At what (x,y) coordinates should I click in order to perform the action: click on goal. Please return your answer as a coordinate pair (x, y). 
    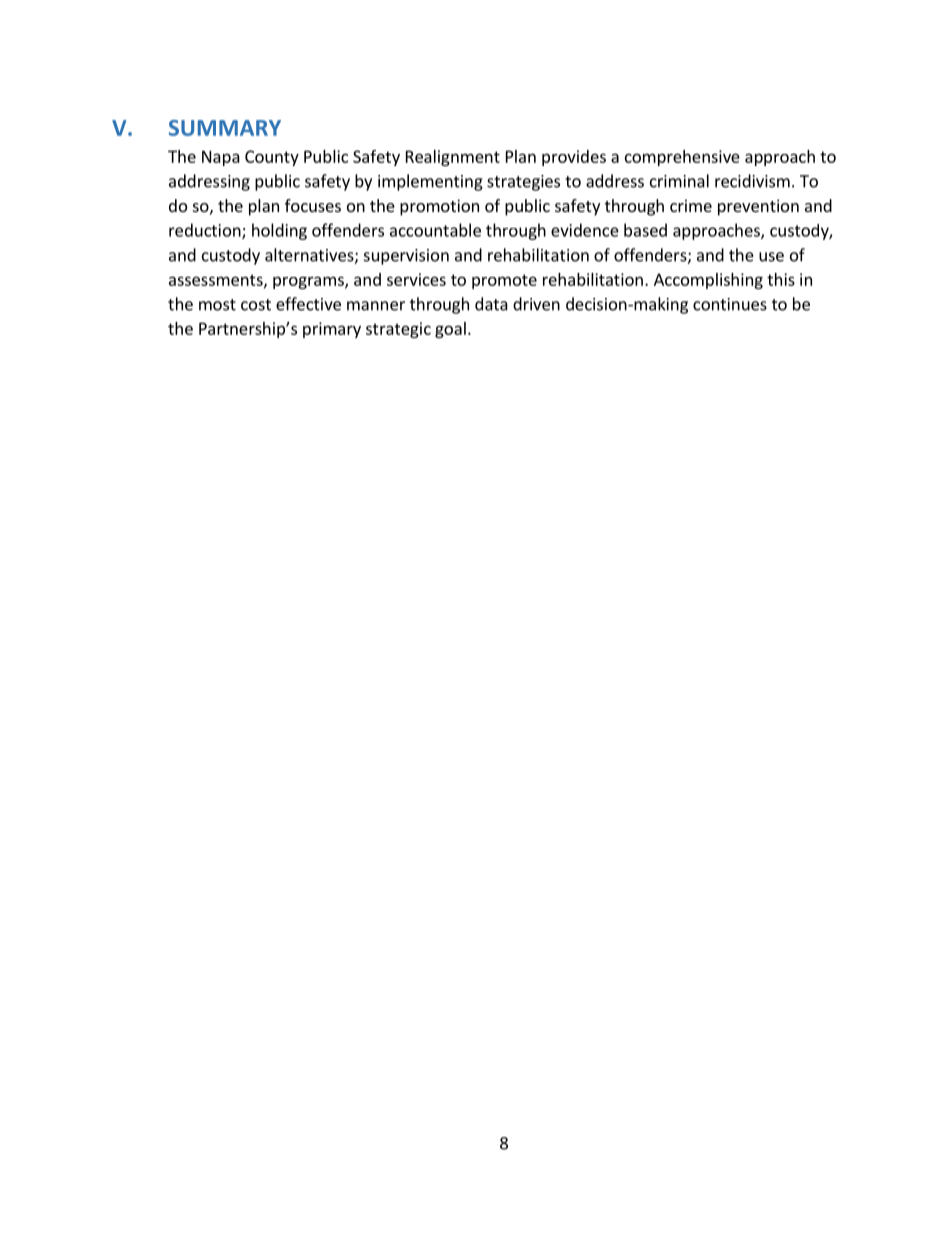
    Looking at the image, I should click on (450, 330).
